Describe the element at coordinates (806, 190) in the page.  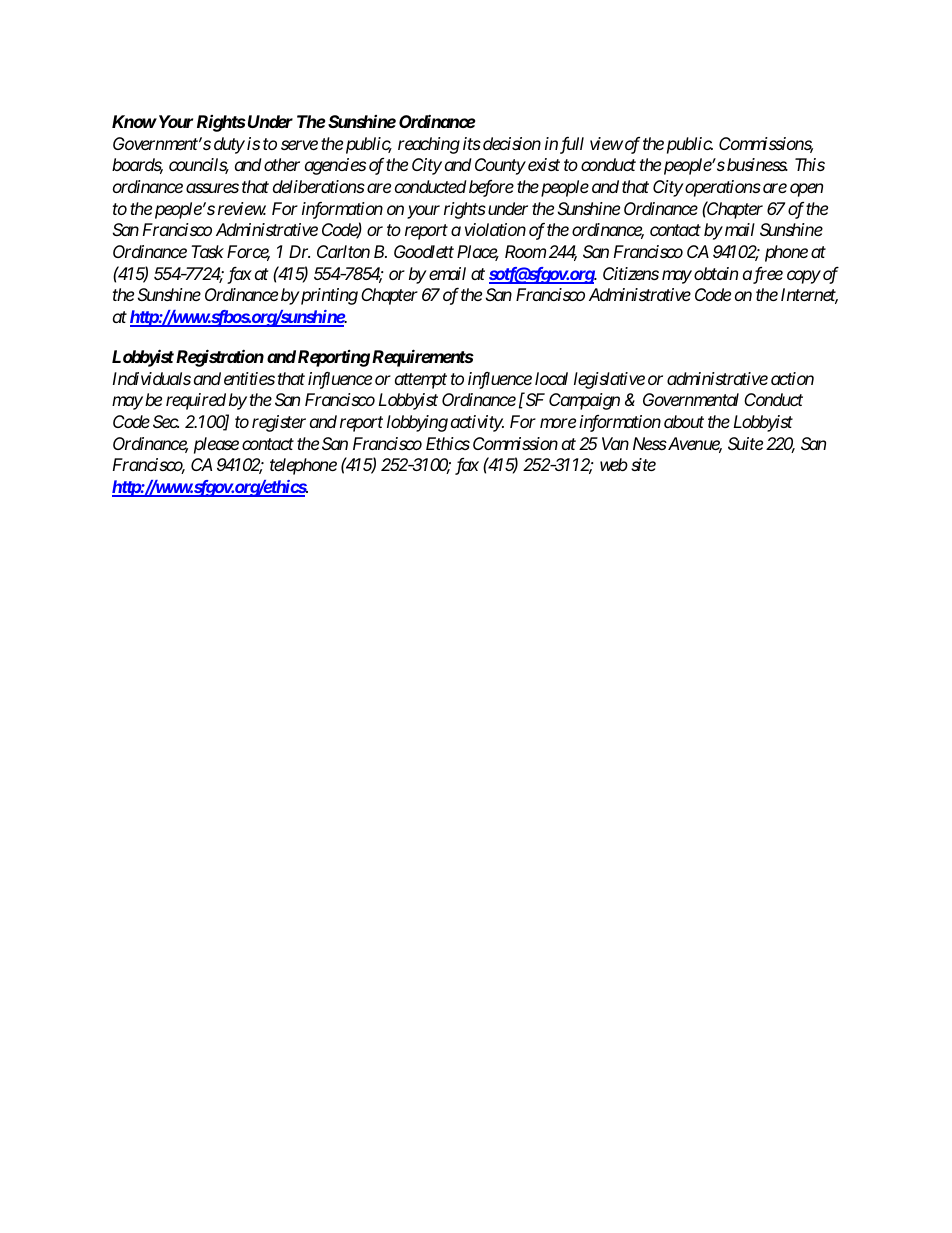
I see `open` at that location.
